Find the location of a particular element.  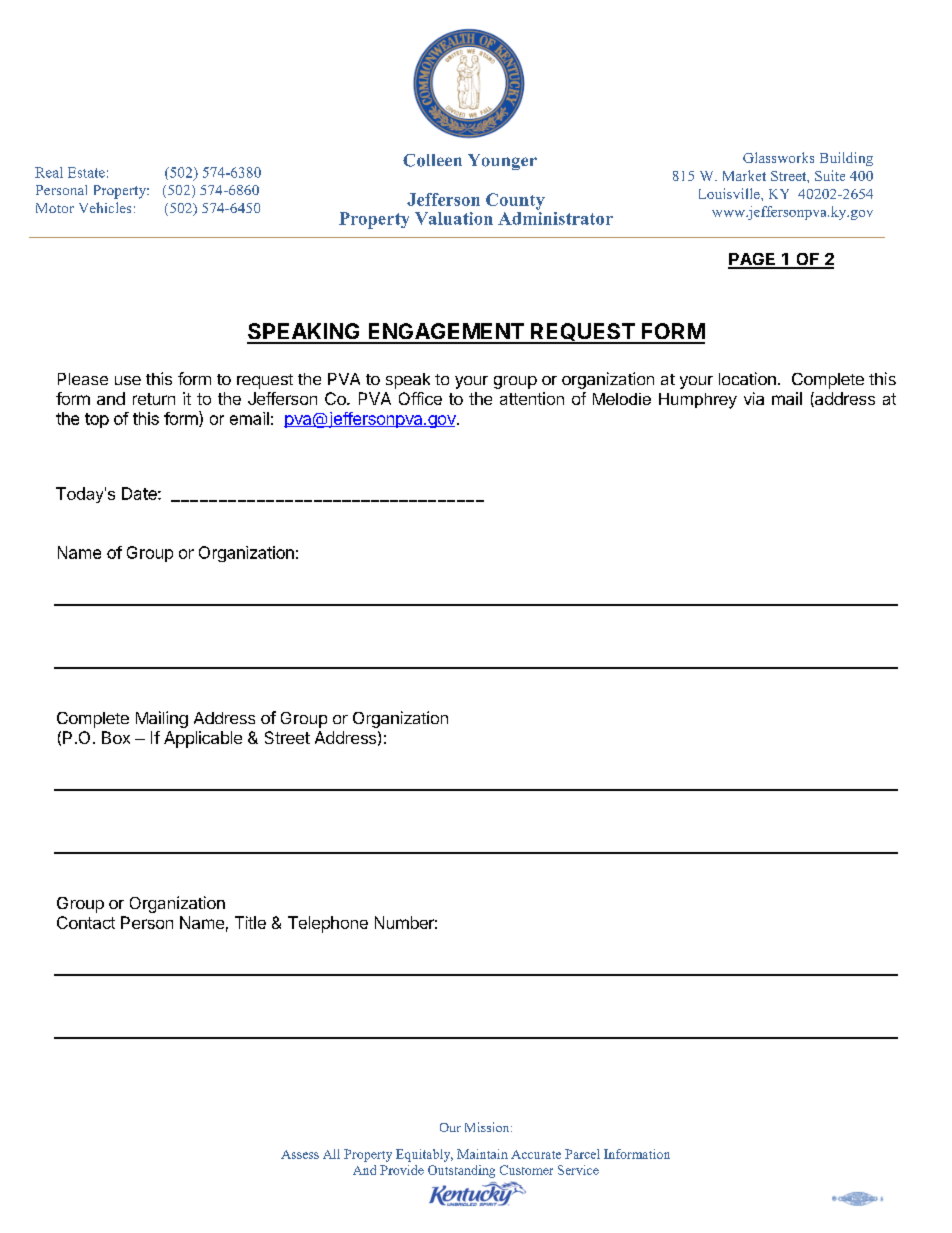

via is located at coordinates (754, 398).
